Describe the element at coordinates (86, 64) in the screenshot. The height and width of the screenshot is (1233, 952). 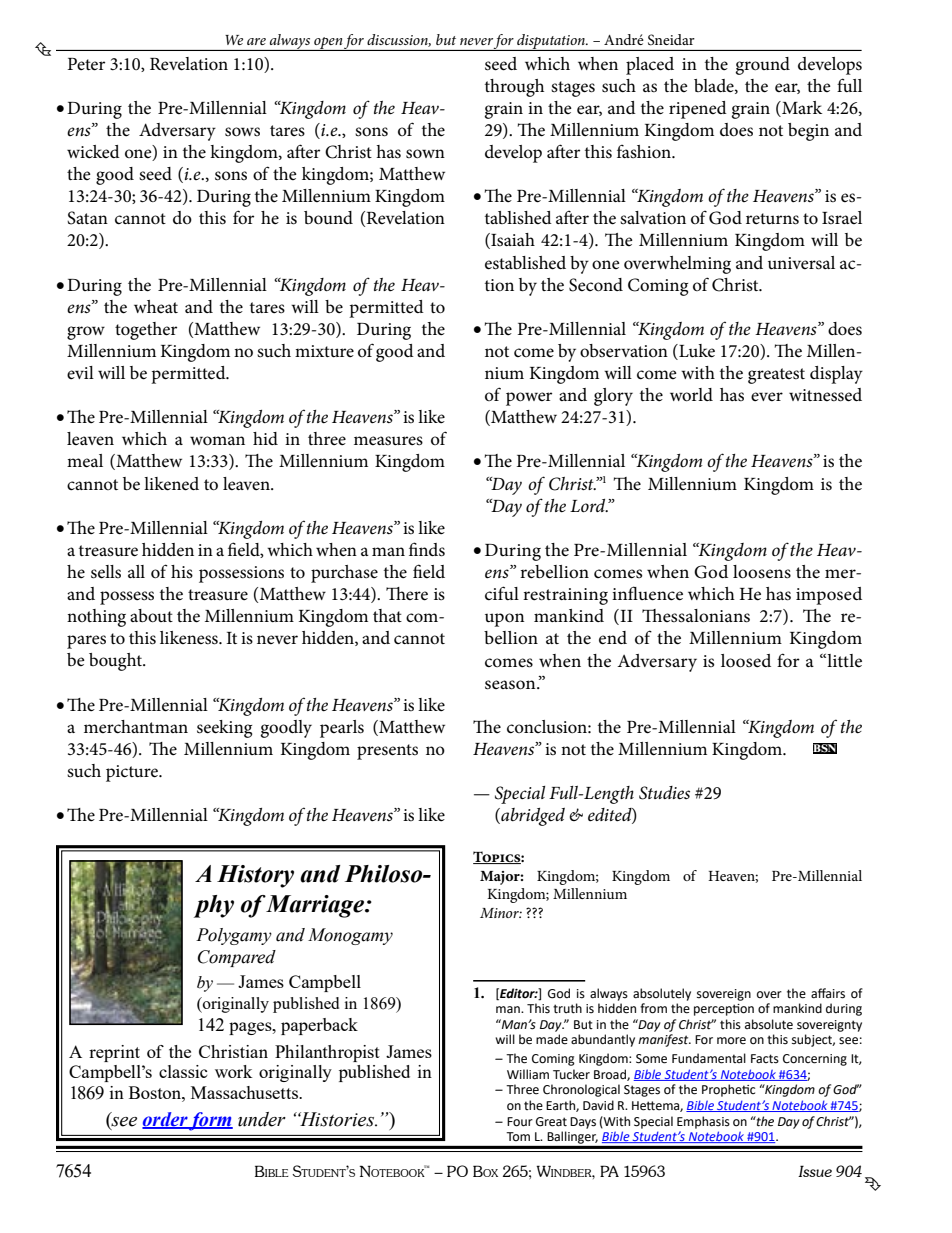
I see `Peter` at that location.
